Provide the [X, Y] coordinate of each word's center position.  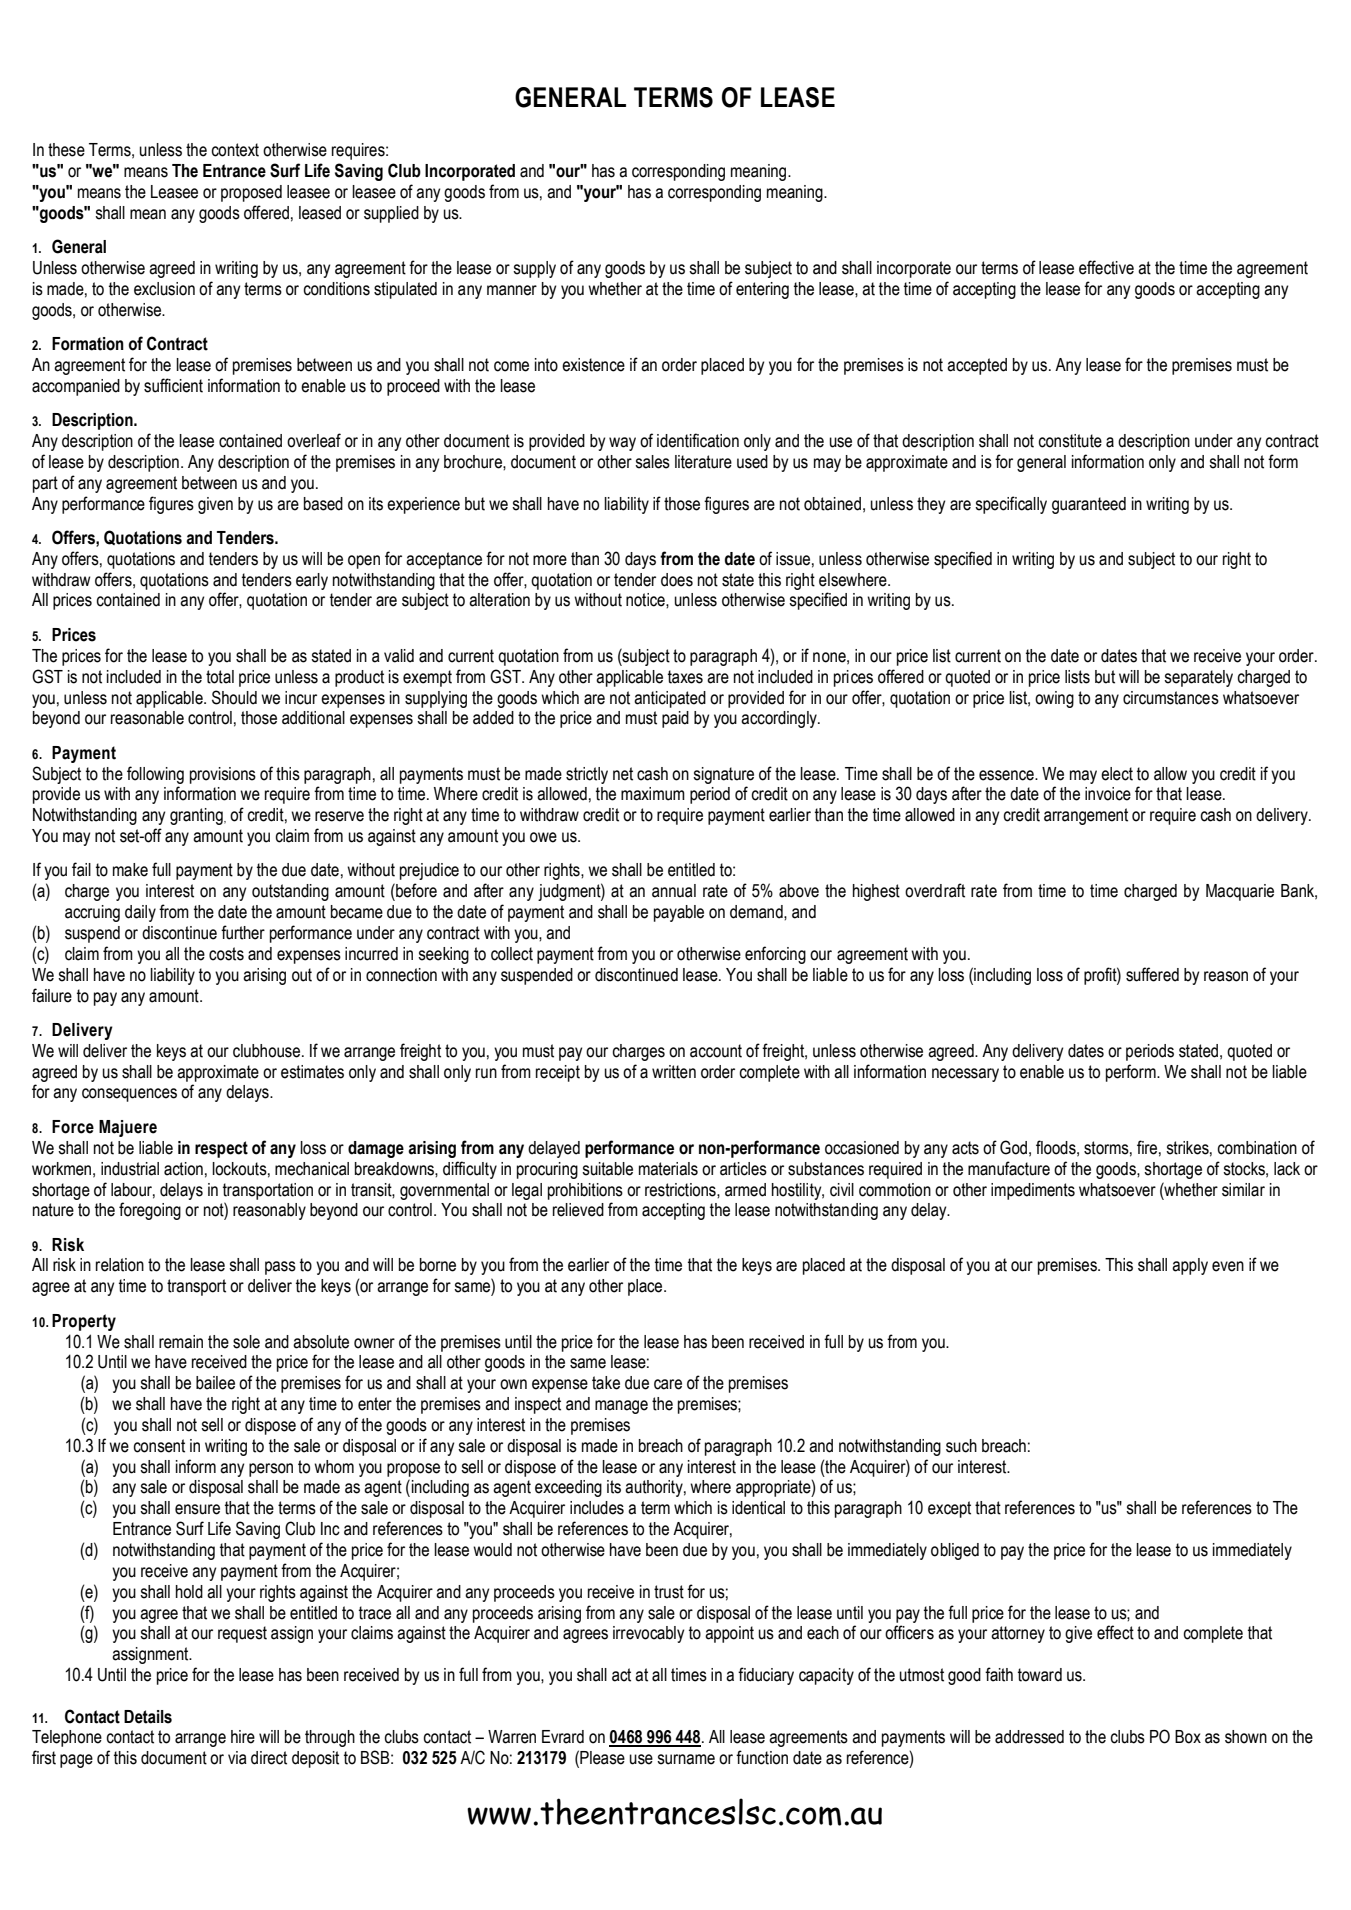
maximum [653, 794]
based [323, 504]
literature [703, 462]
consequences [129, 1095]
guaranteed [1089, 505]
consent [159, 1446]
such [961, 1446]
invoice [1108, 794]
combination [1257, 1148]
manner [512, 290]
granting [197, 816]
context [235, 150]
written [674, 1072]
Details [148, 1717]
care [668, 1384]
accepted [977, 366]
